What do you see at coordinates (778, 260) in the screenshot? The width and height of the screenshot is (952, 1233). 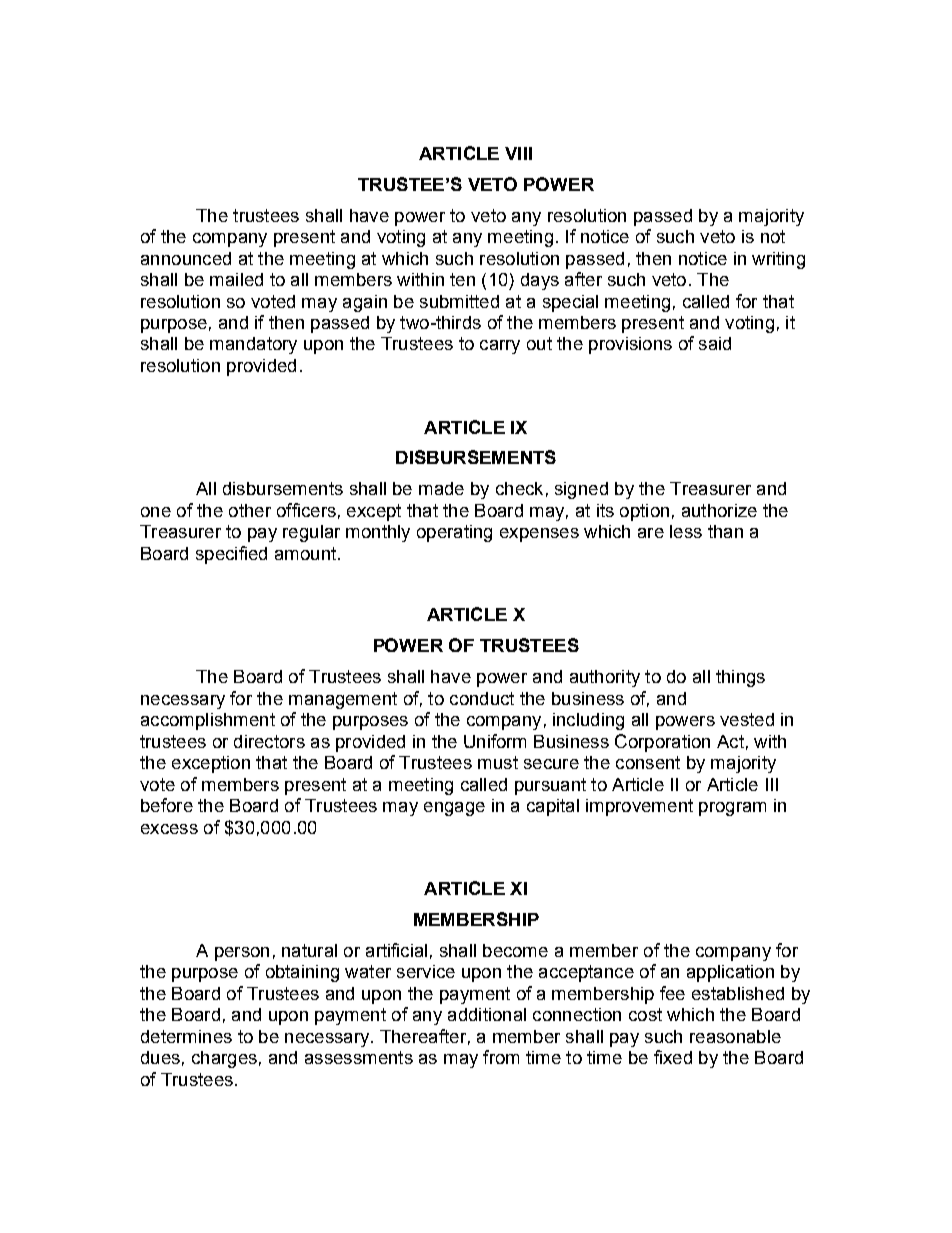 I see `writing` at bounding box center [778, 260].
